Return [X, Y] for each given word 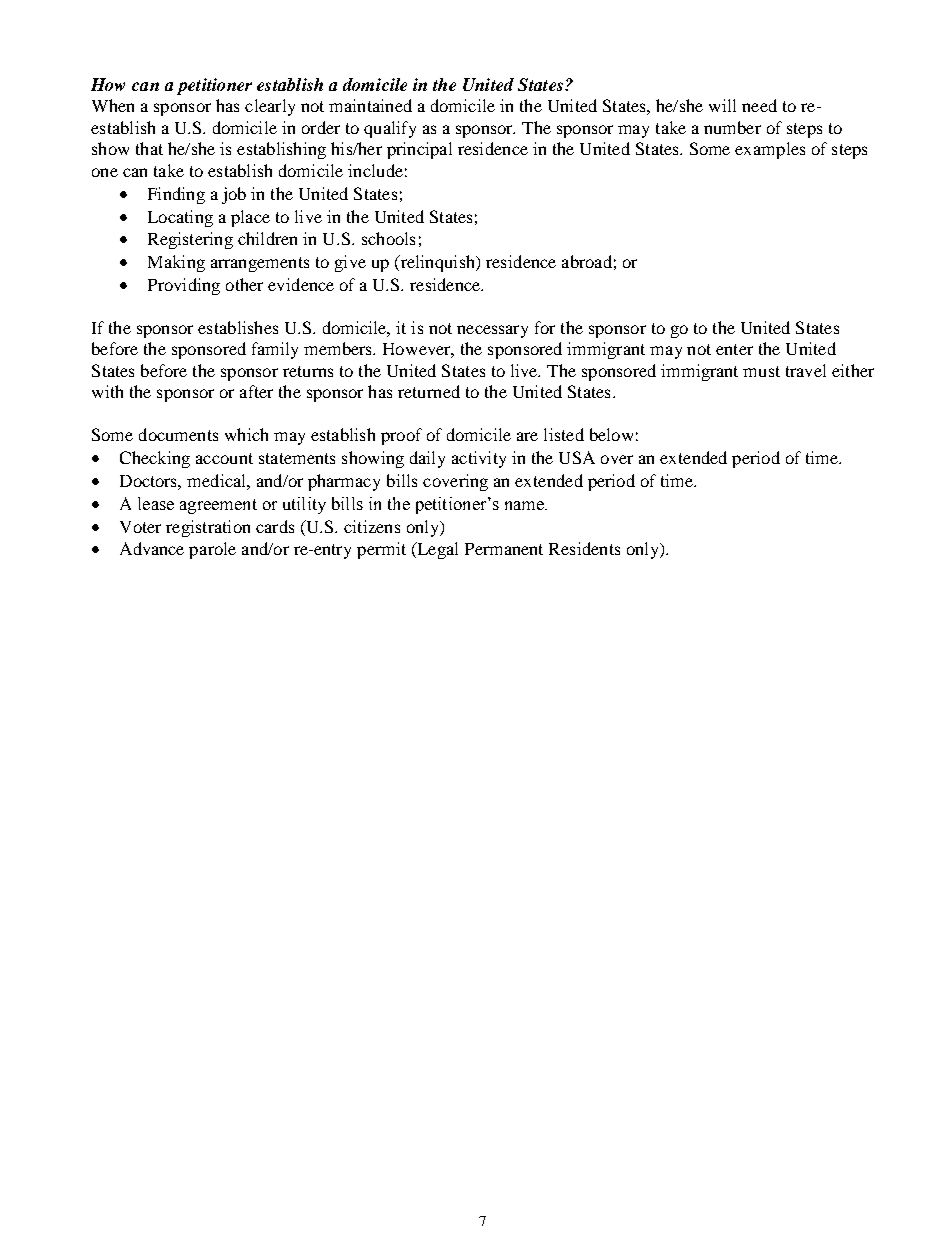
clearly [270, 107]
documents [178, 434]
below [611, 434]
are [527, 436]
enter [734, 349]
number [732, 127]
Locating [180, 218]
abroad [587, 261]
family [275, 350]
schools [388, 238]
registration [208, 528]
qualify [390, 129]
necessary [492, 331]
